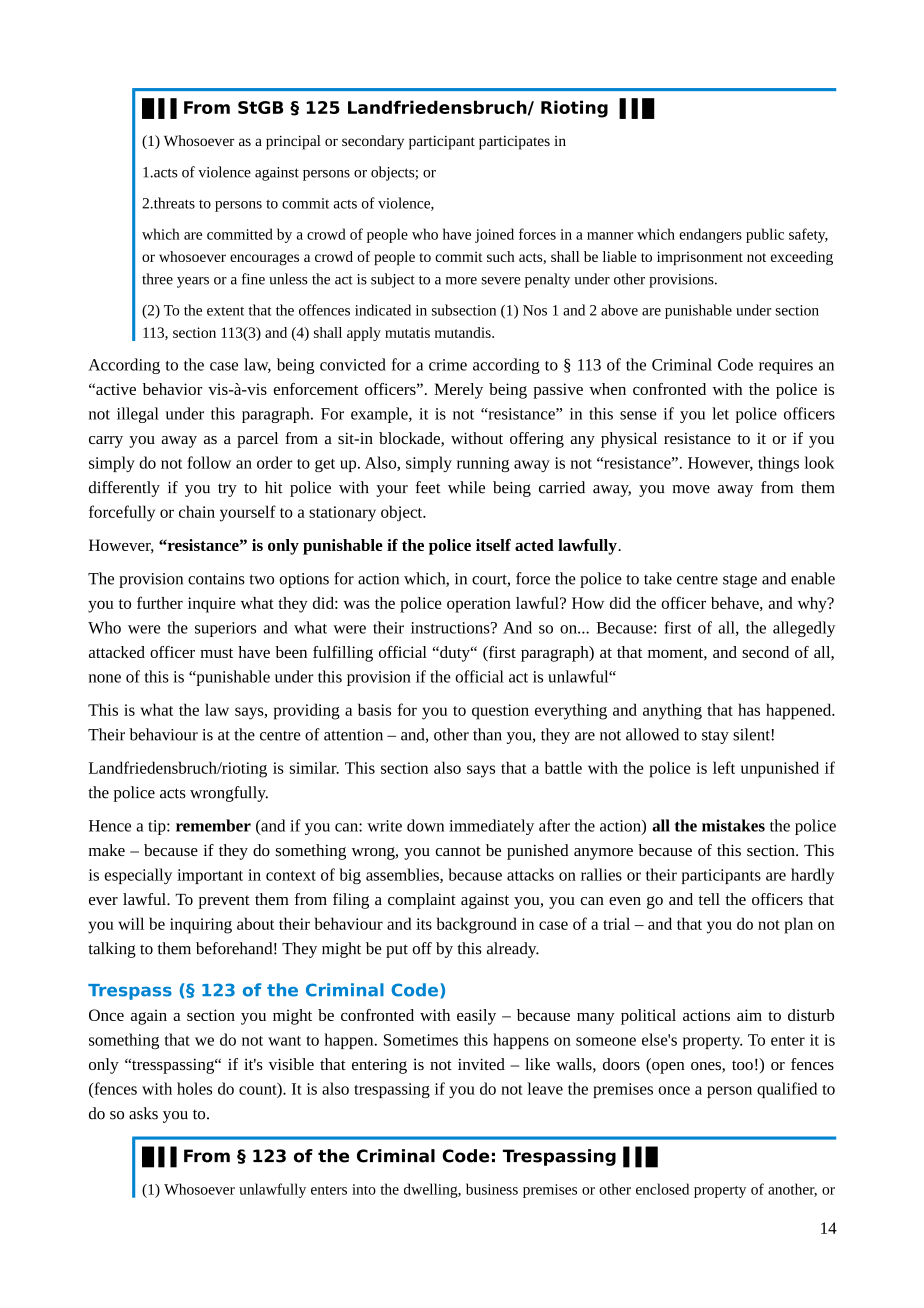 This screenshot has width=924, height=1308. Describe the element at coordinates (492, 1189) in the screenshot. I see `business` at that location.
